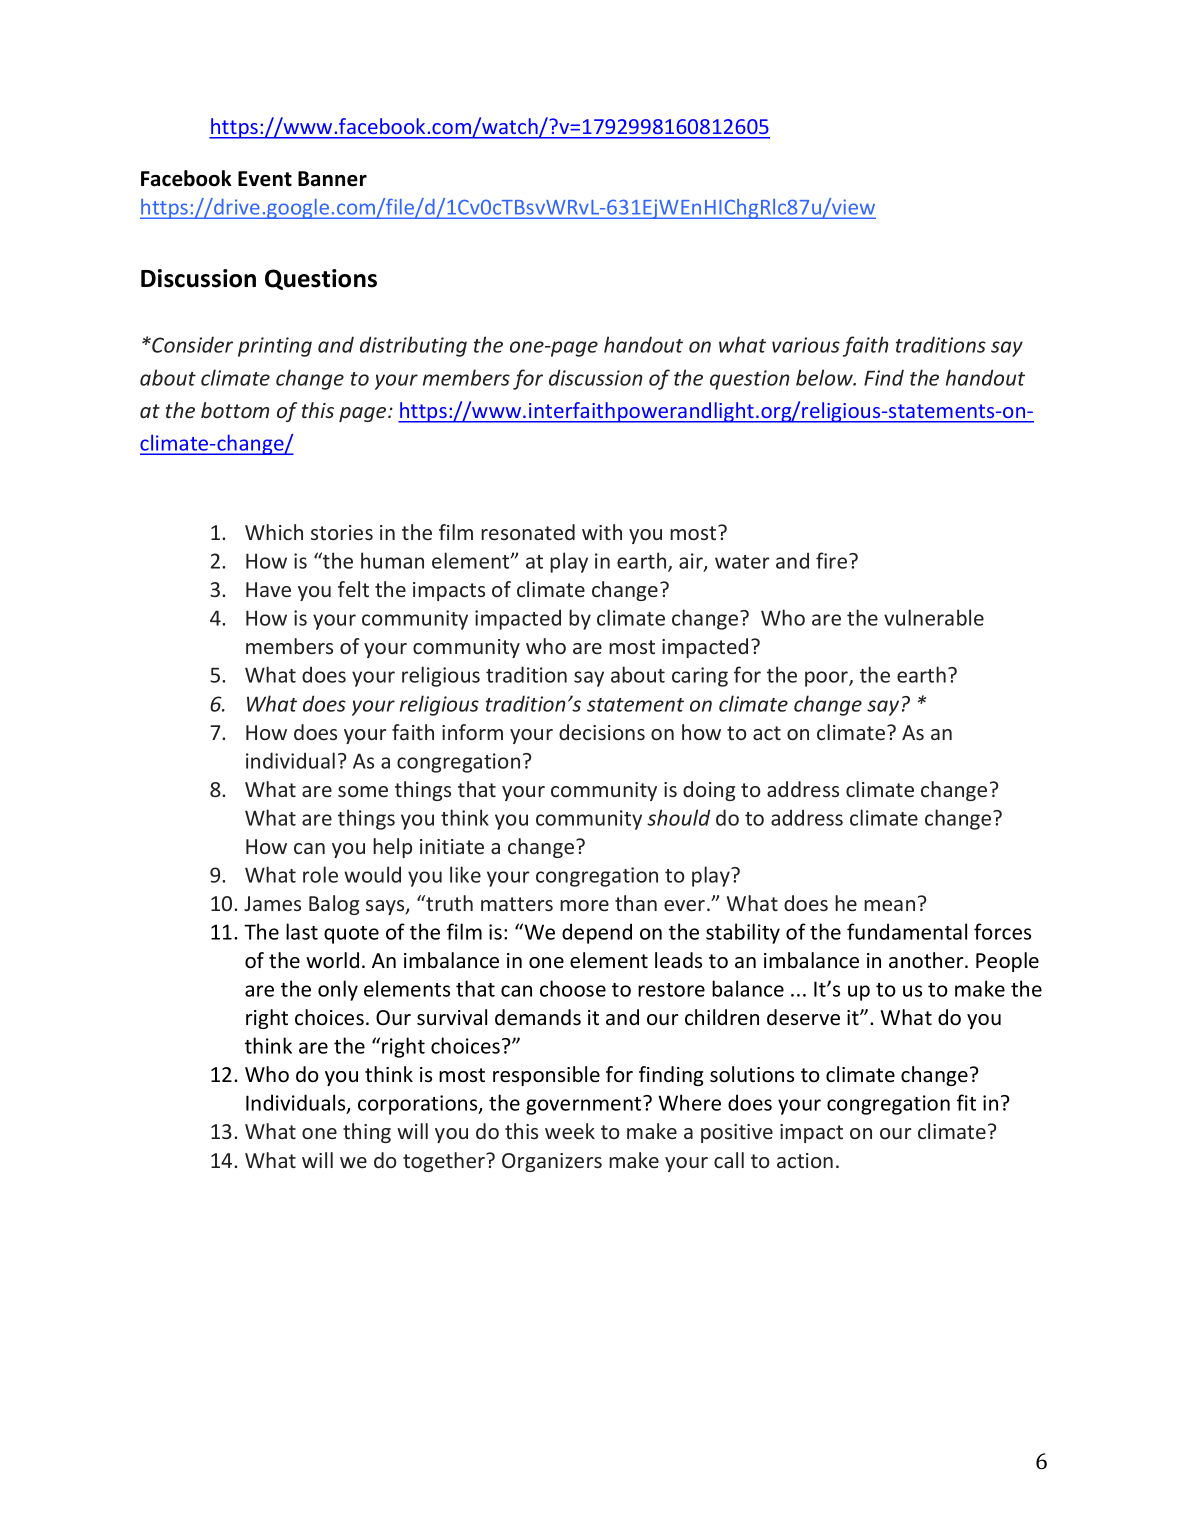 Image resolution: width=1188 pixels, height=1537 pixels. I want to click on various, so click(806, 345).
